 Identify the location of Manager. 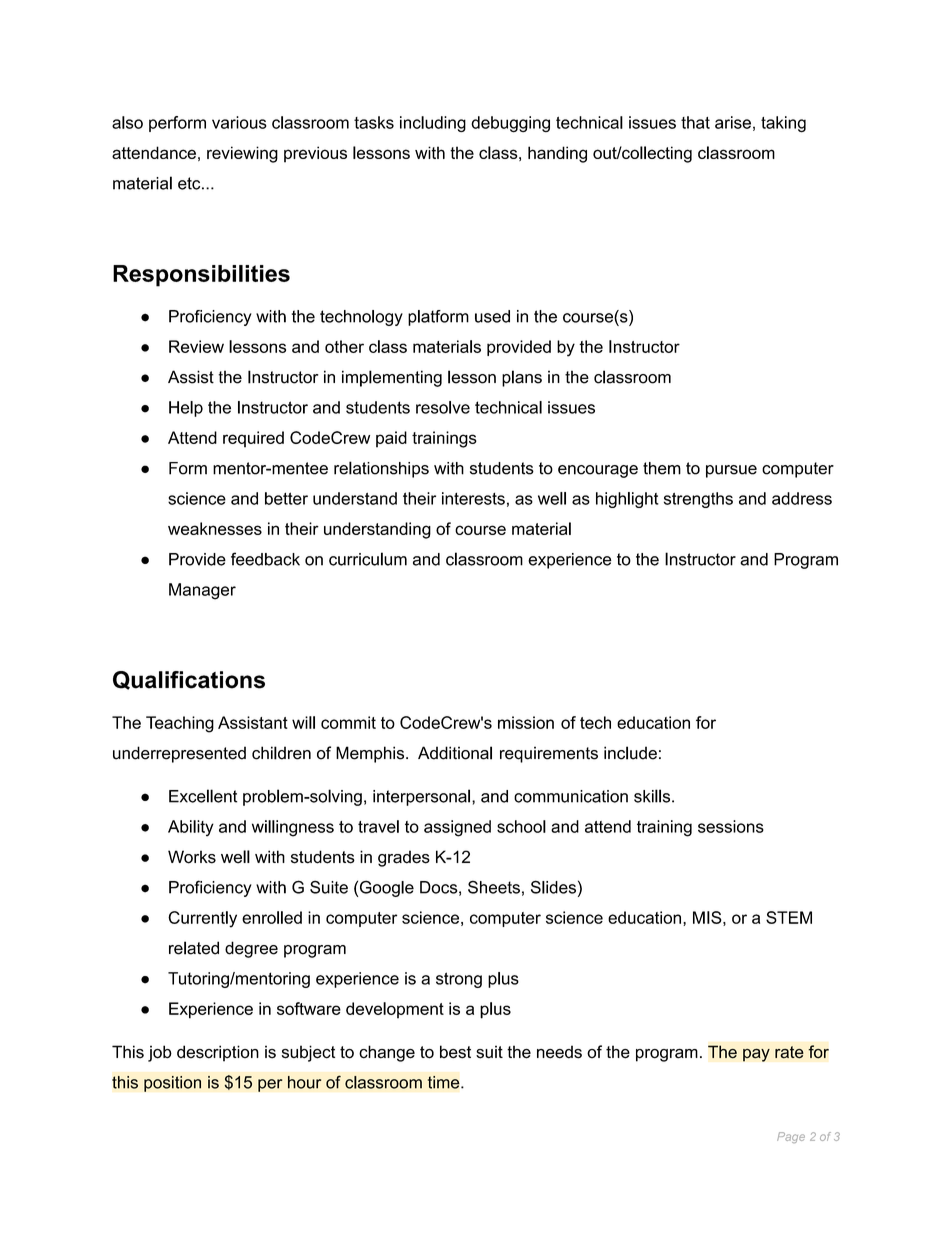
(202, 591).
